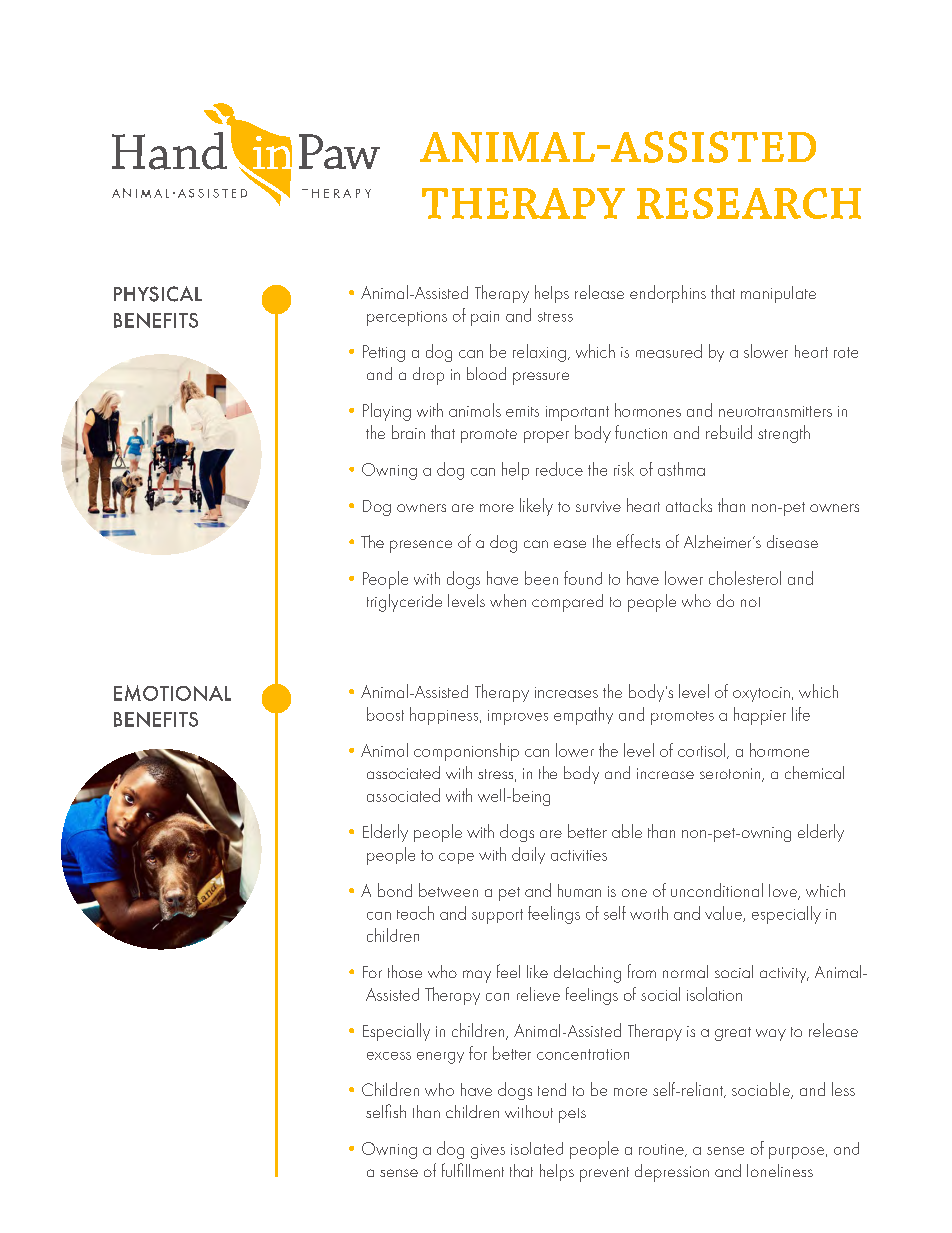 The height and width of the screenshot is (1233, 952). What do you see at coordinates (158, 294) in the screenshot?
I see `PHYSICAL` at bounding box center [158, 294].
